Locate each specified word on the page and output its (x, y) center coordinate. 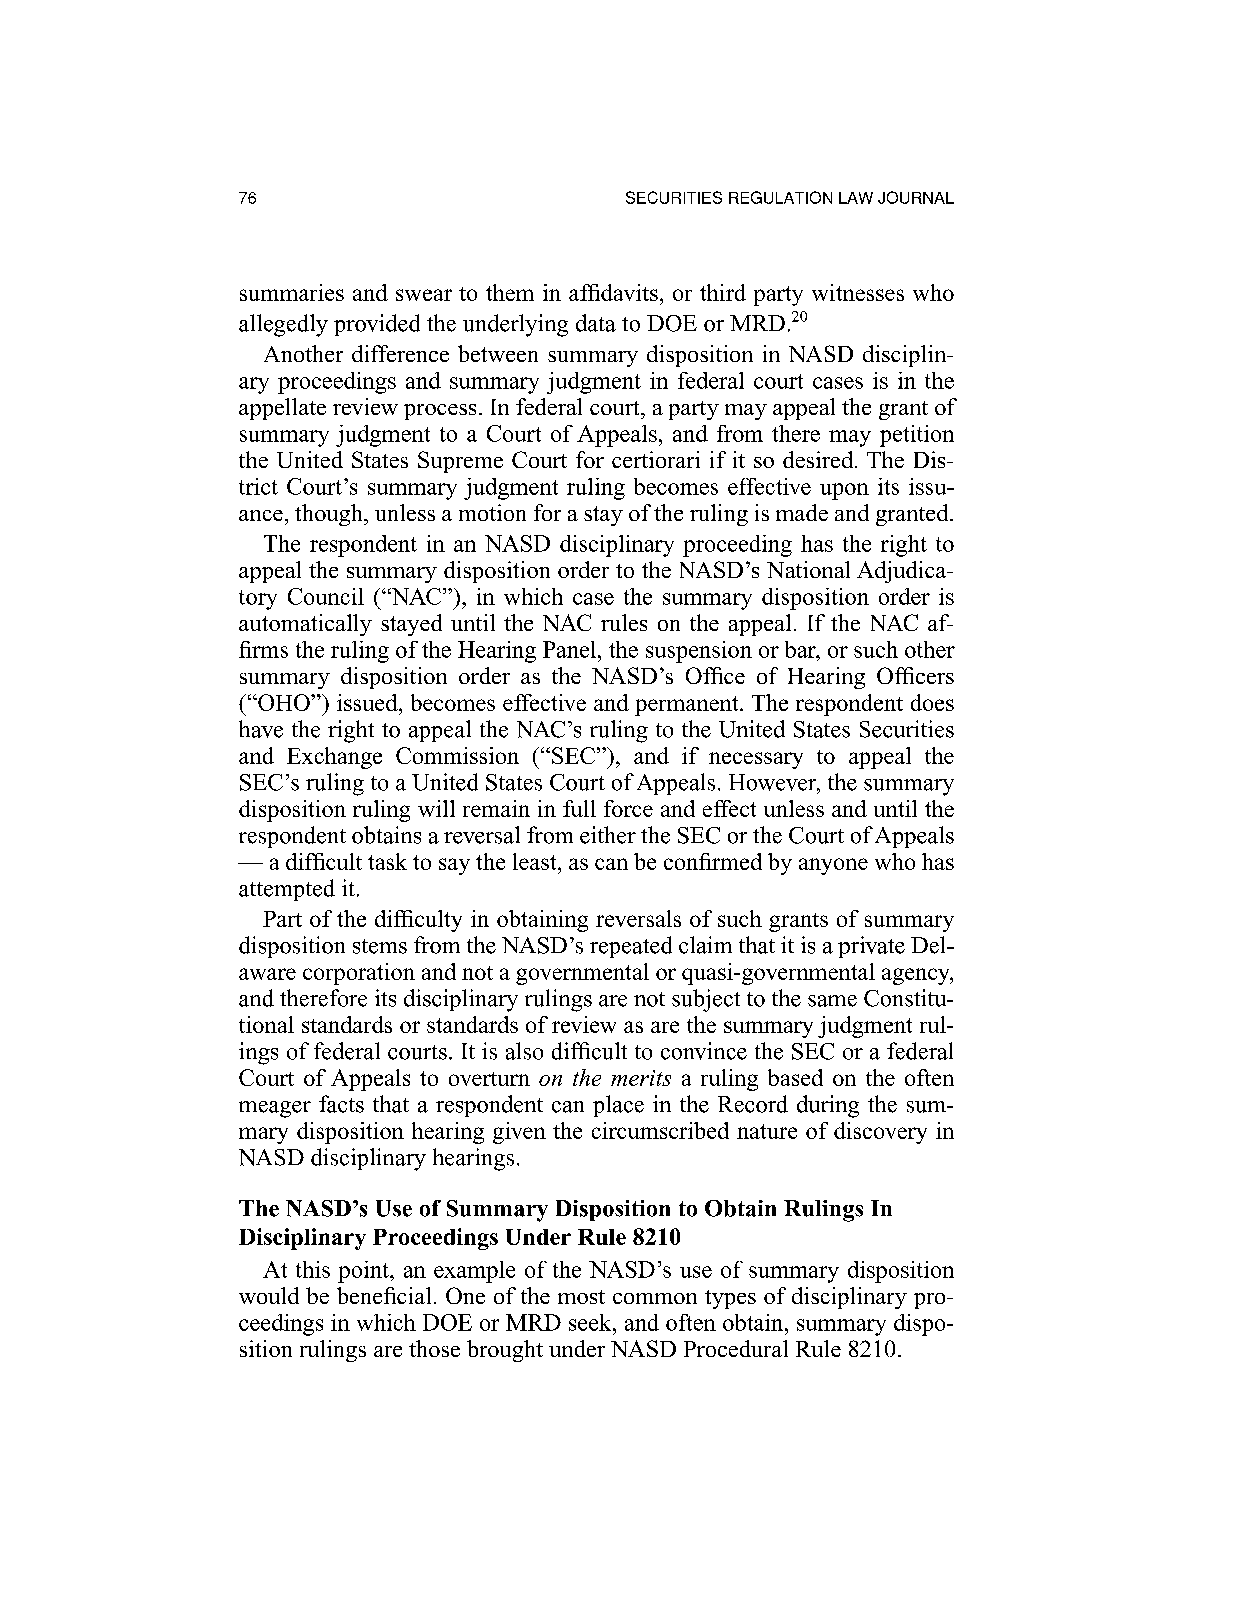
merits (641, 1078)
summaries (292, 292)
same (832, 1001)
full (579, 808)
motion (492, 512)
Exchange (334, 758)
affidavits (613, 292)
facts (341, 1104)
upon (844, 491)
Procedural (736, 1348)
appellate (282, 409)
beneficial (384, 1295)
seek (591, 1322)
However (774, 783)
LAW (856, 198)
